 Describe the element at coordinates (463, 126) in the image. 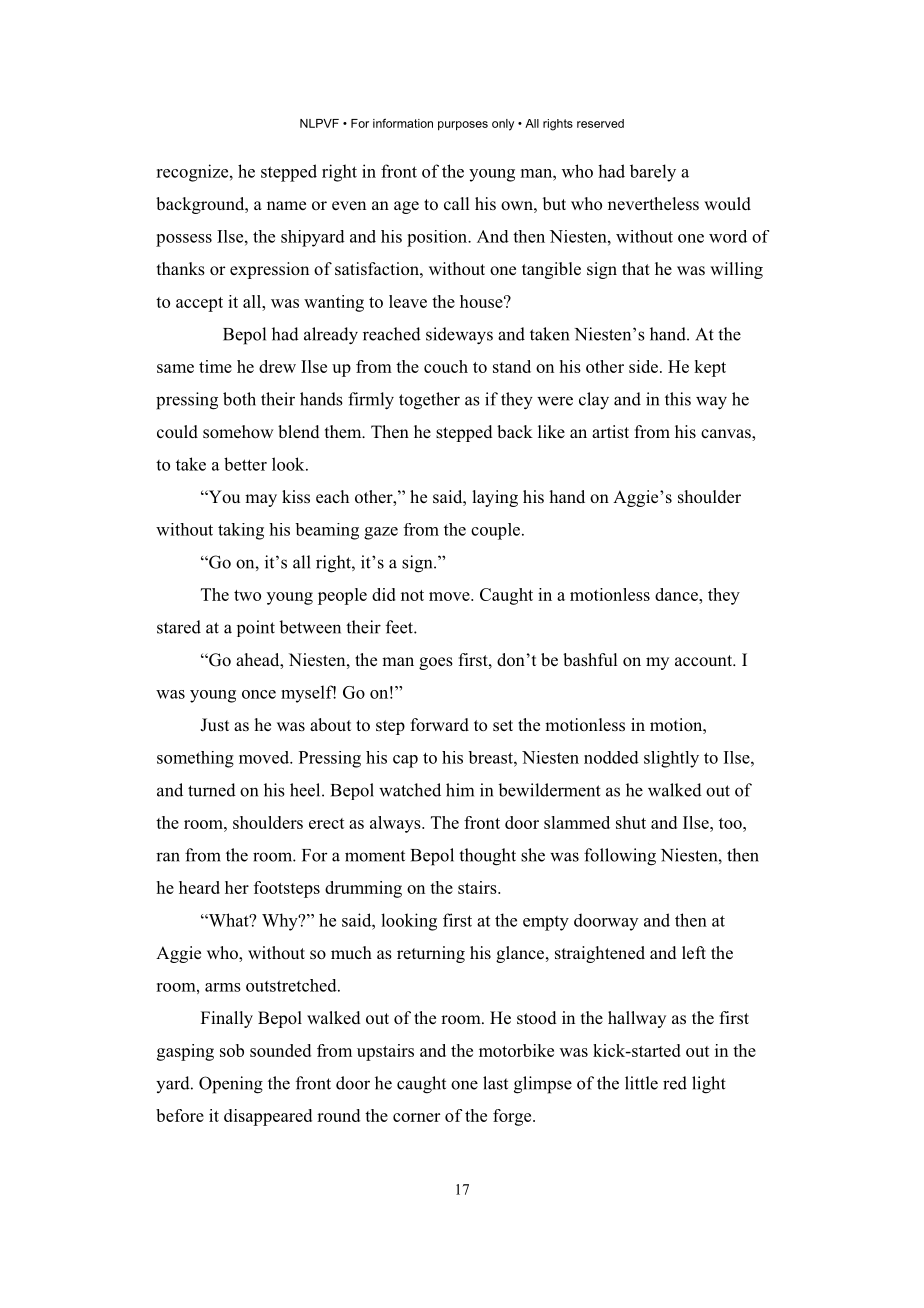

I see `purposes` at that location.
